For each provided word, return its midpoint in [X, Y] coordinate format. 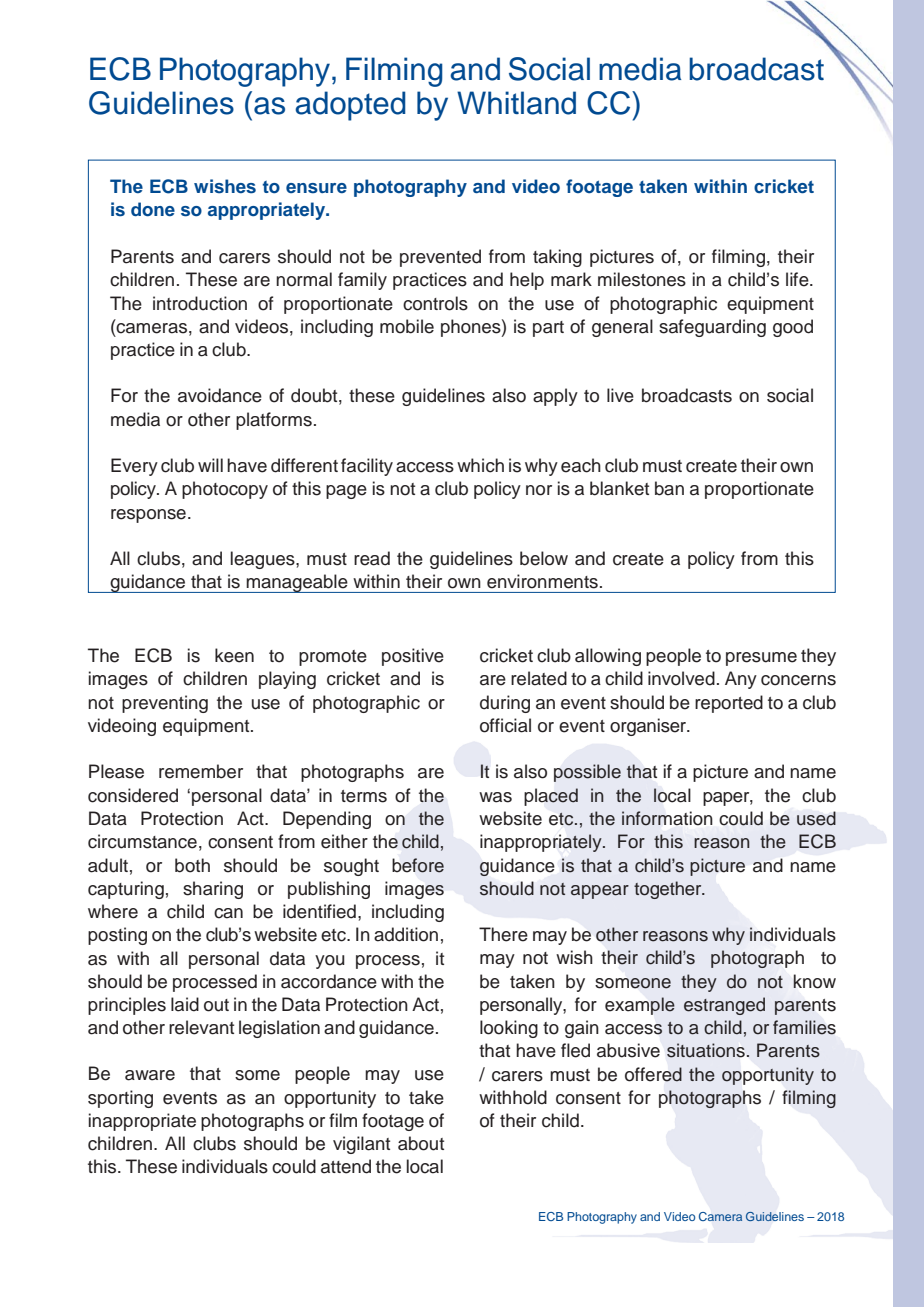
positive [413, 657]
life [798, 279]
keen [234, 655]
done [153, 209]
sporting [120, 1099]
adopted [350, 106]
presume [761, 659]
